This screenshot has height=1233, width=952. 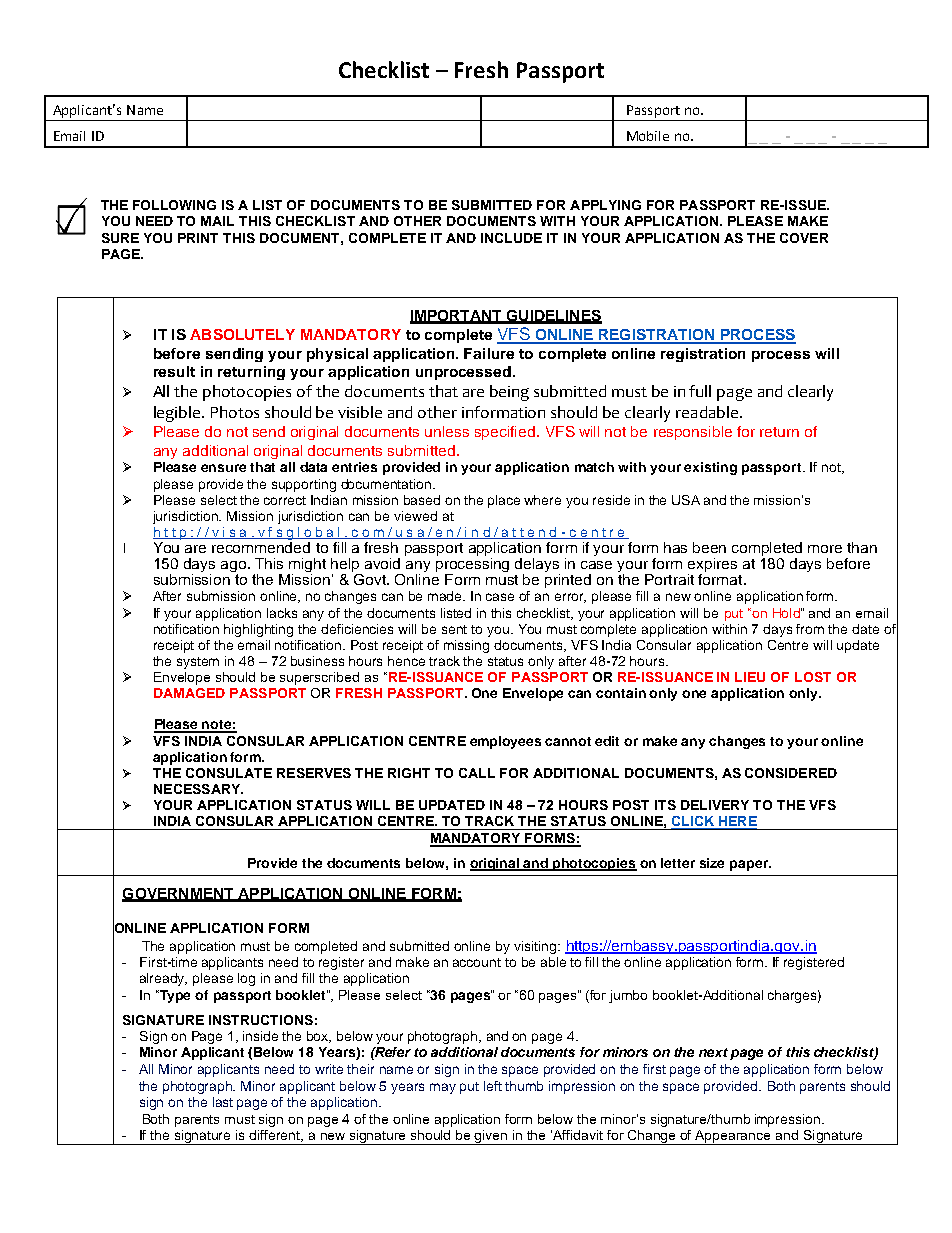 What do you see at coordinates (174, 205) in the screenshot?
I see `FOLLOWING` at bounding box center [174, 205].
